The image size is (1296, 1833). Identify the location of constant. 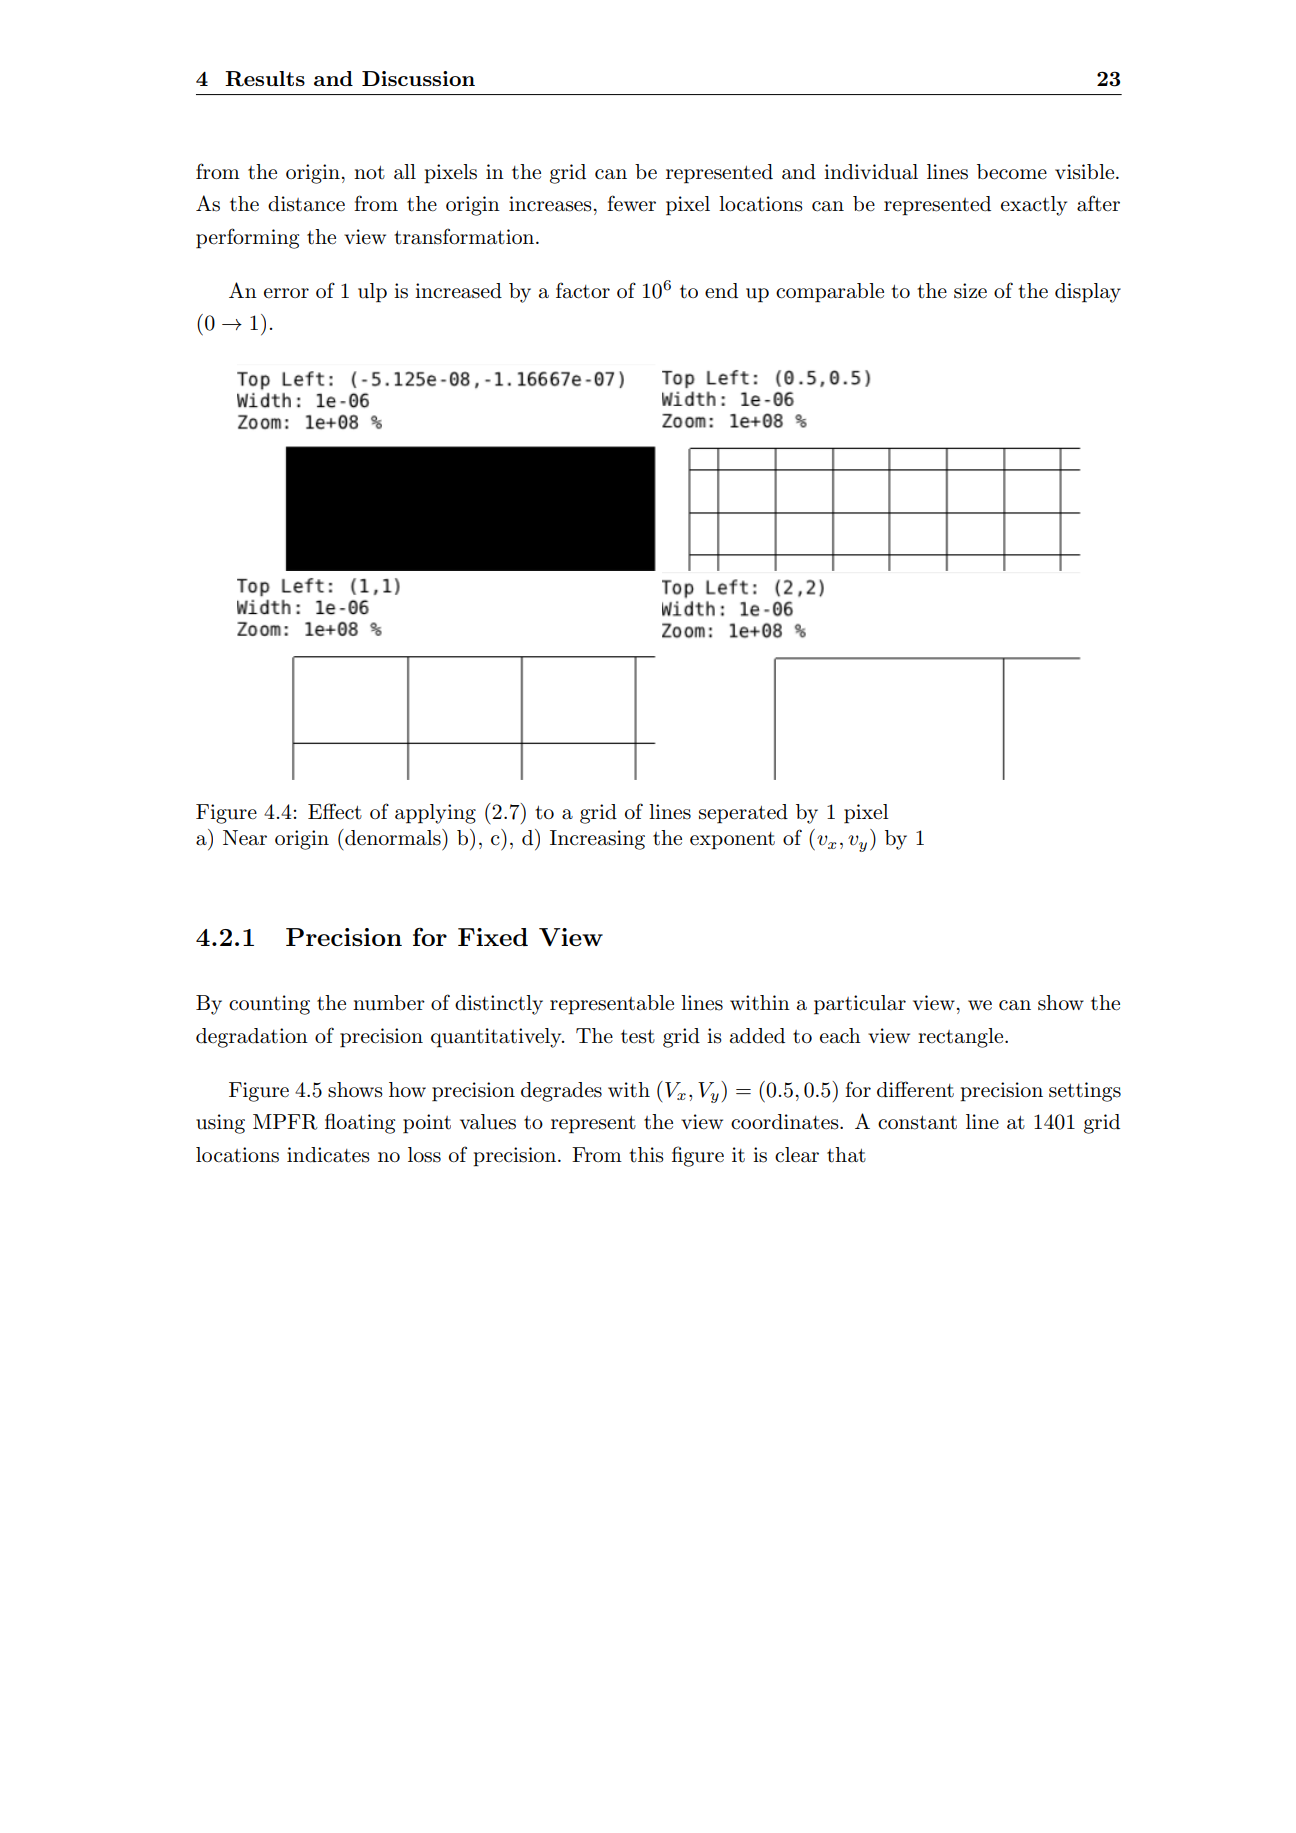
(917, 1123).
